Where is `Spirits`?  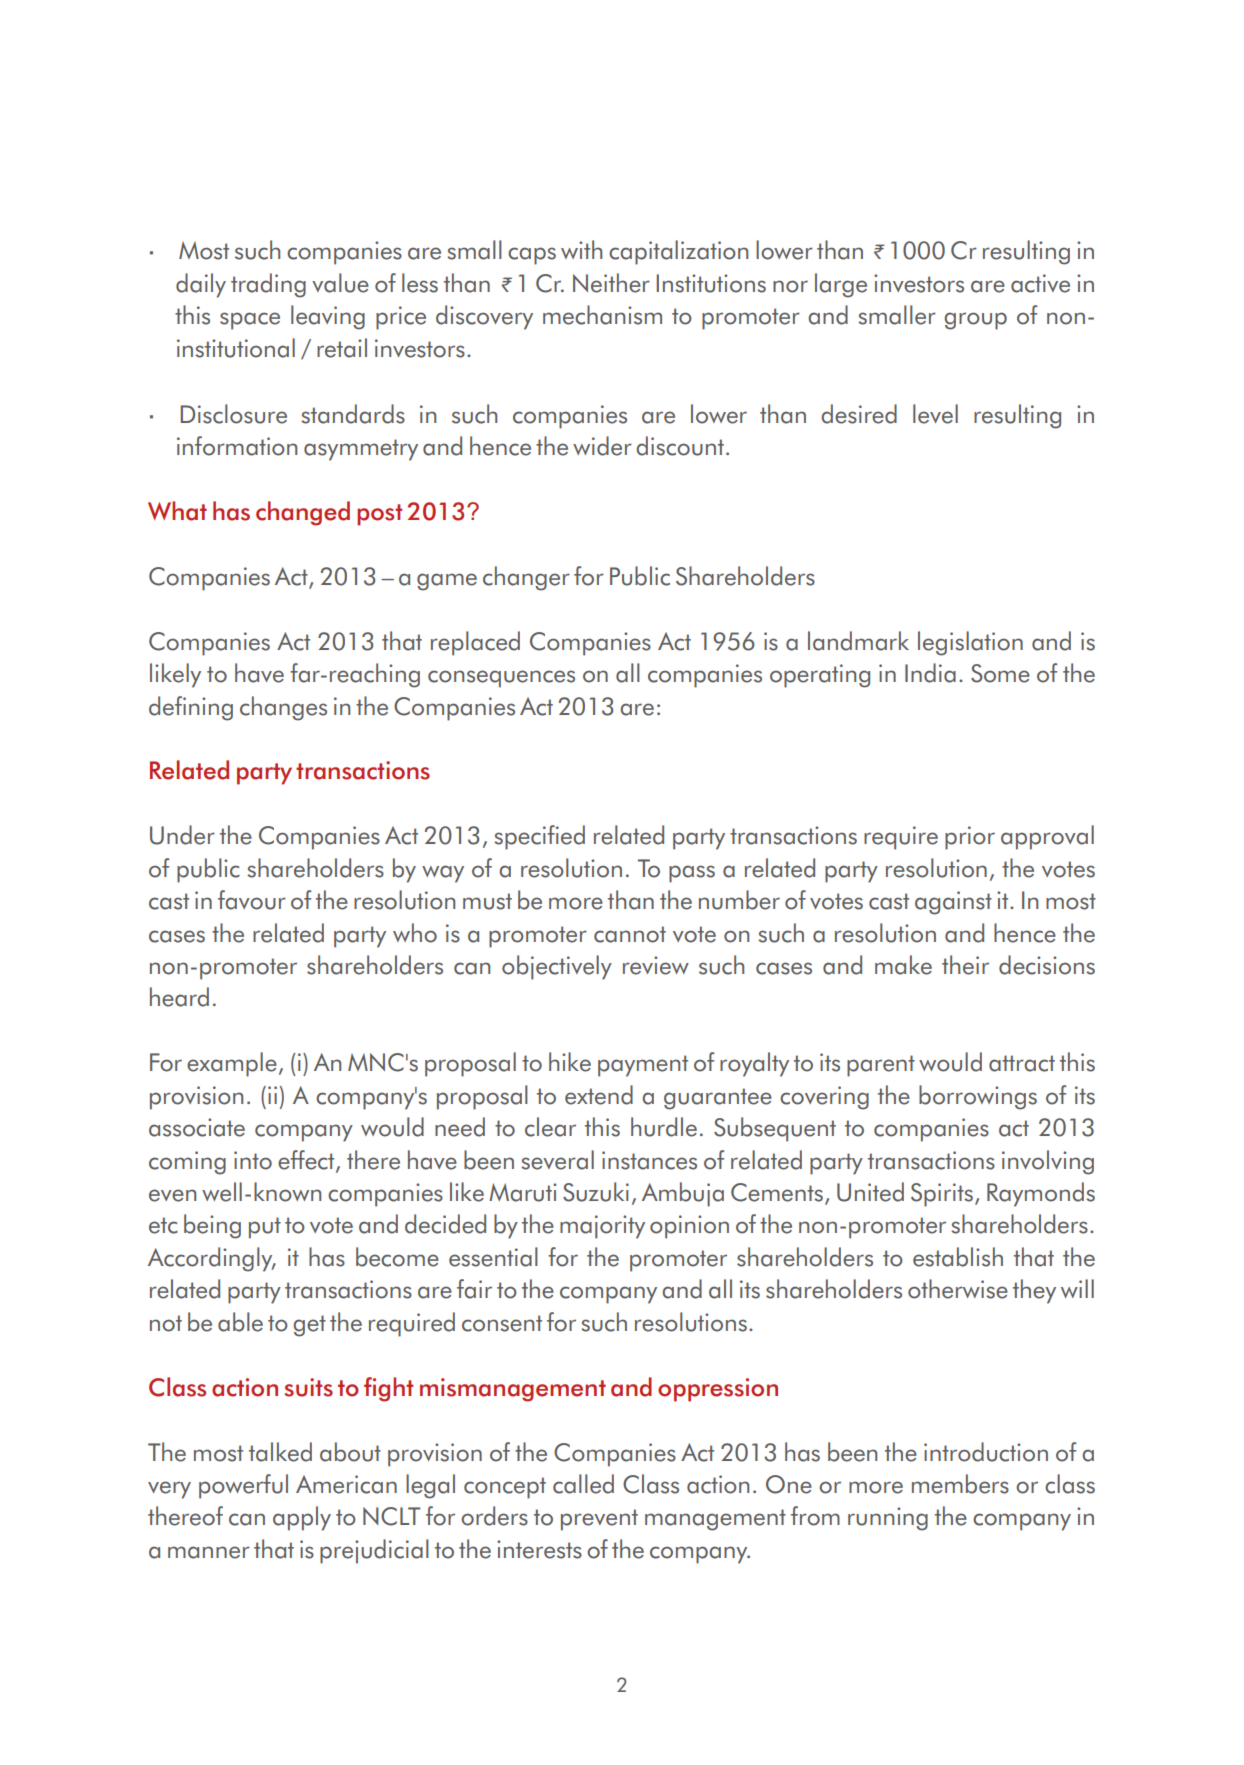 Spirits is located at coordinates (942, 1195).
